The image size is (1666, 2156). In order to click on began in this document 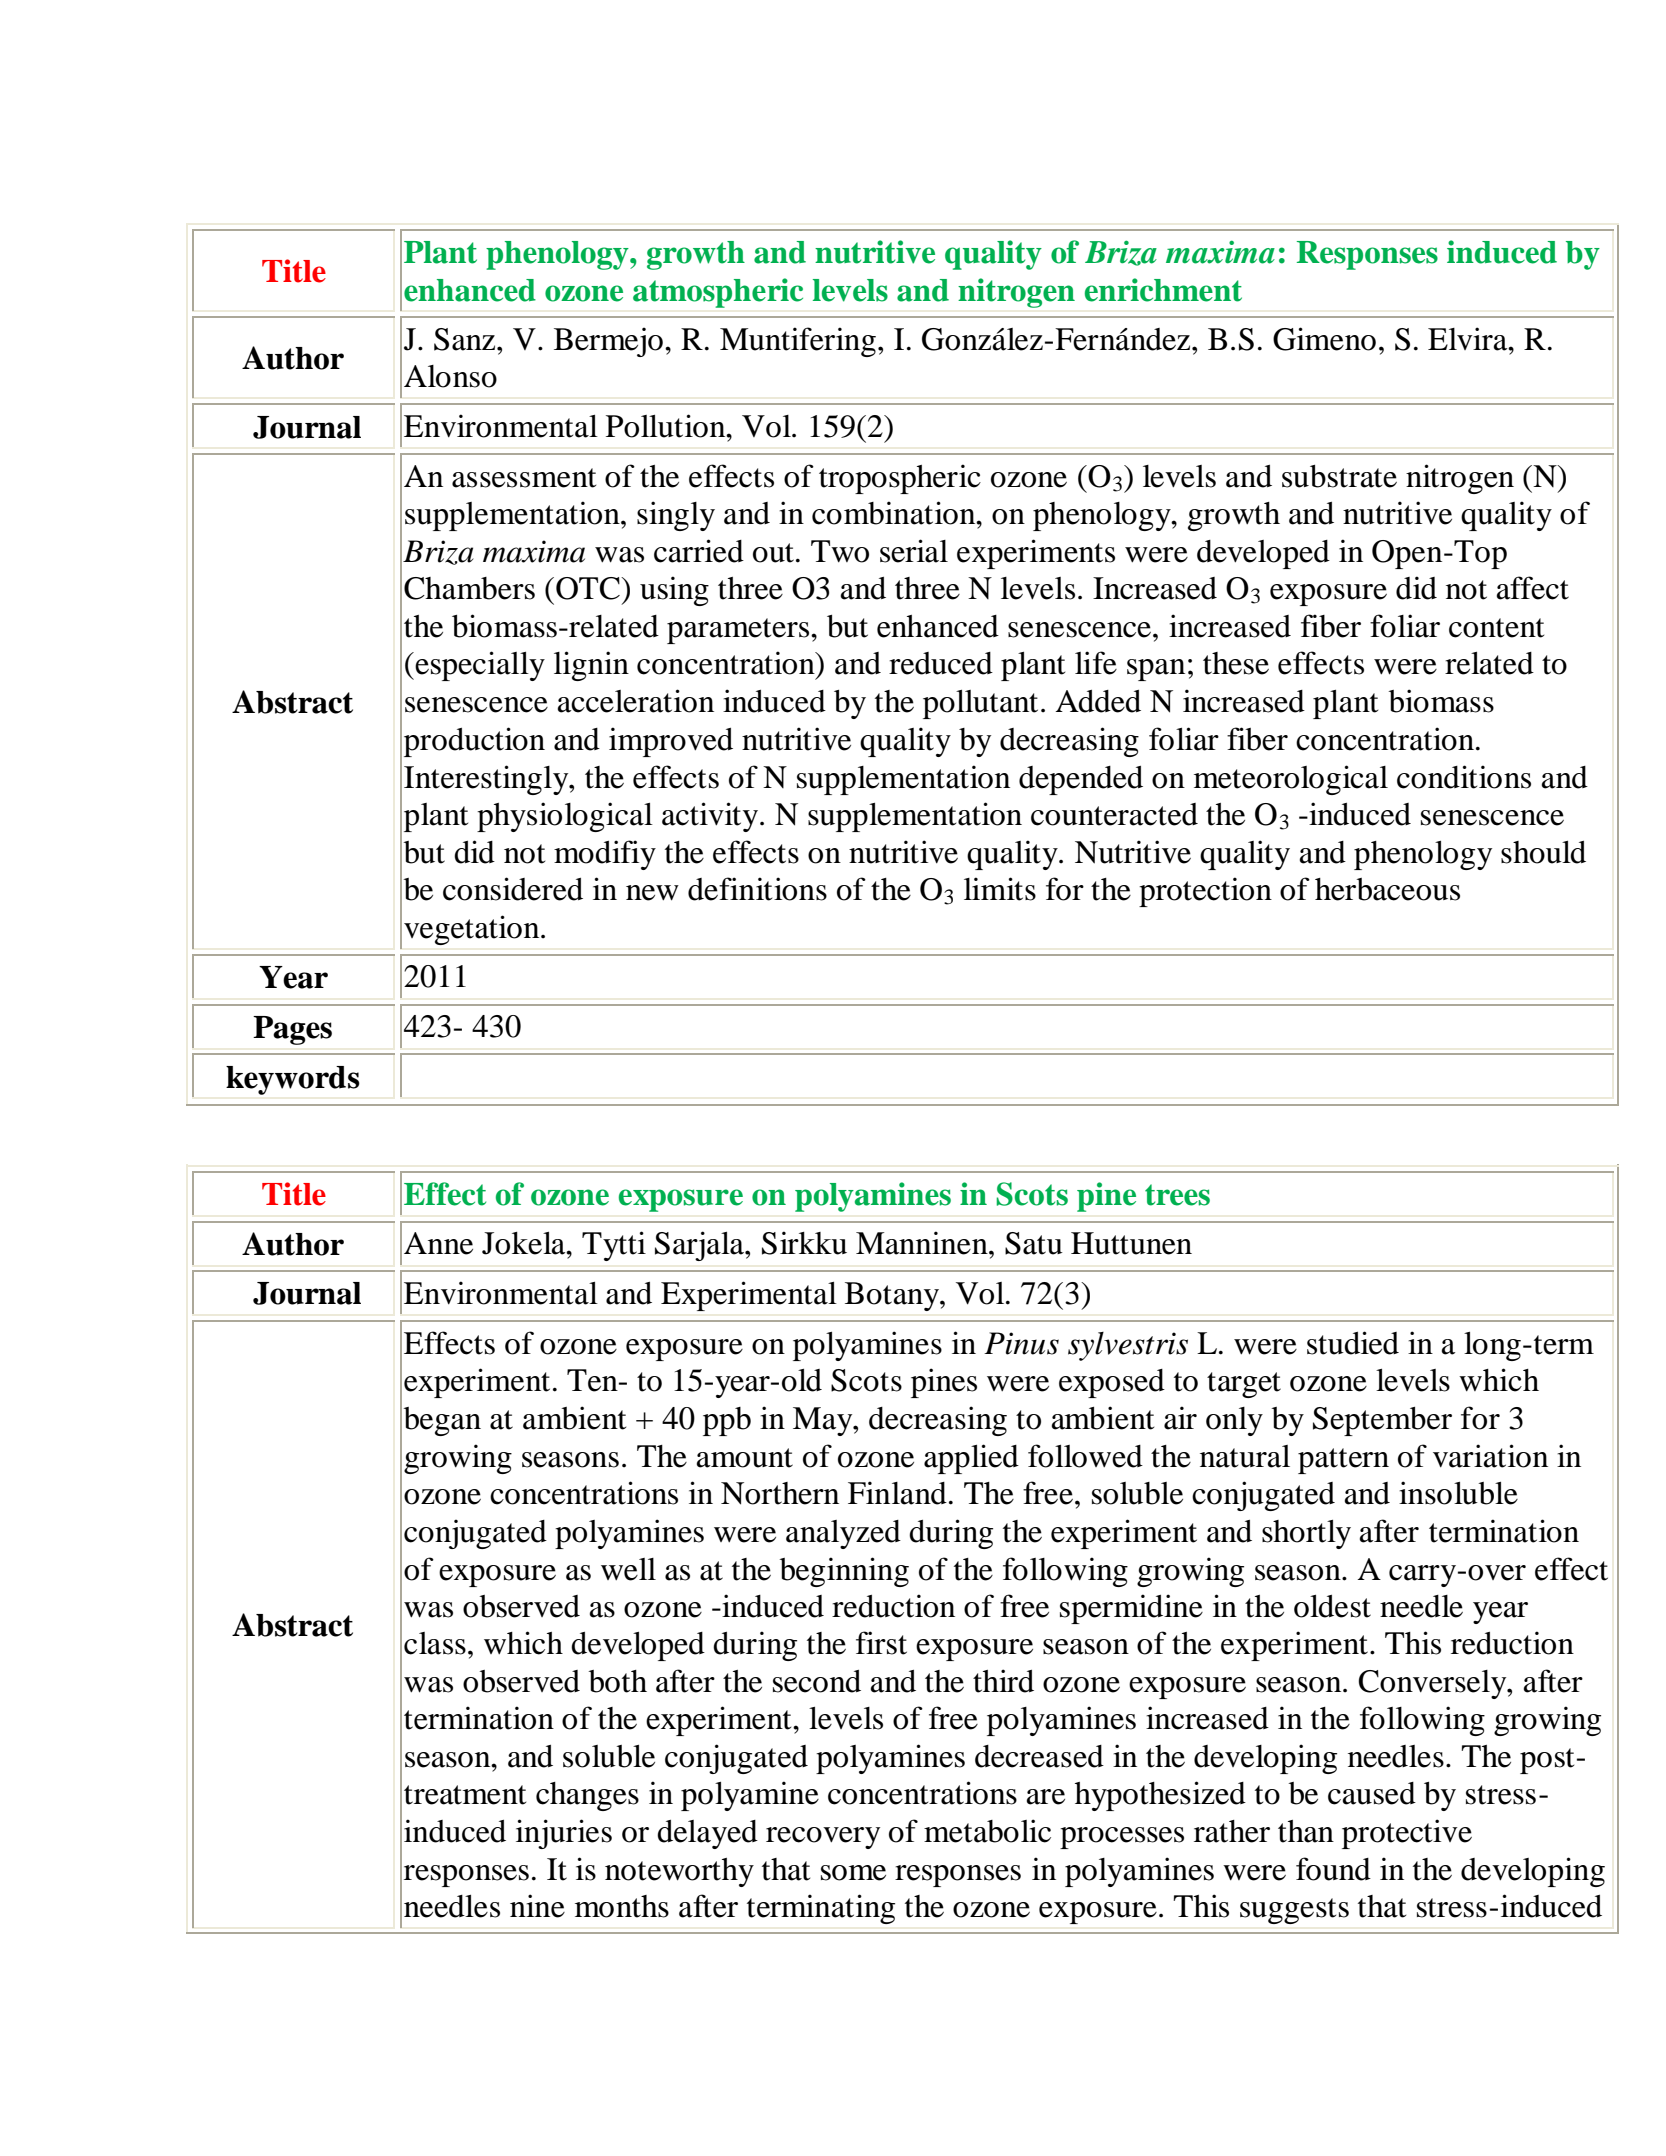, I will do `click(442, 1421)`.
